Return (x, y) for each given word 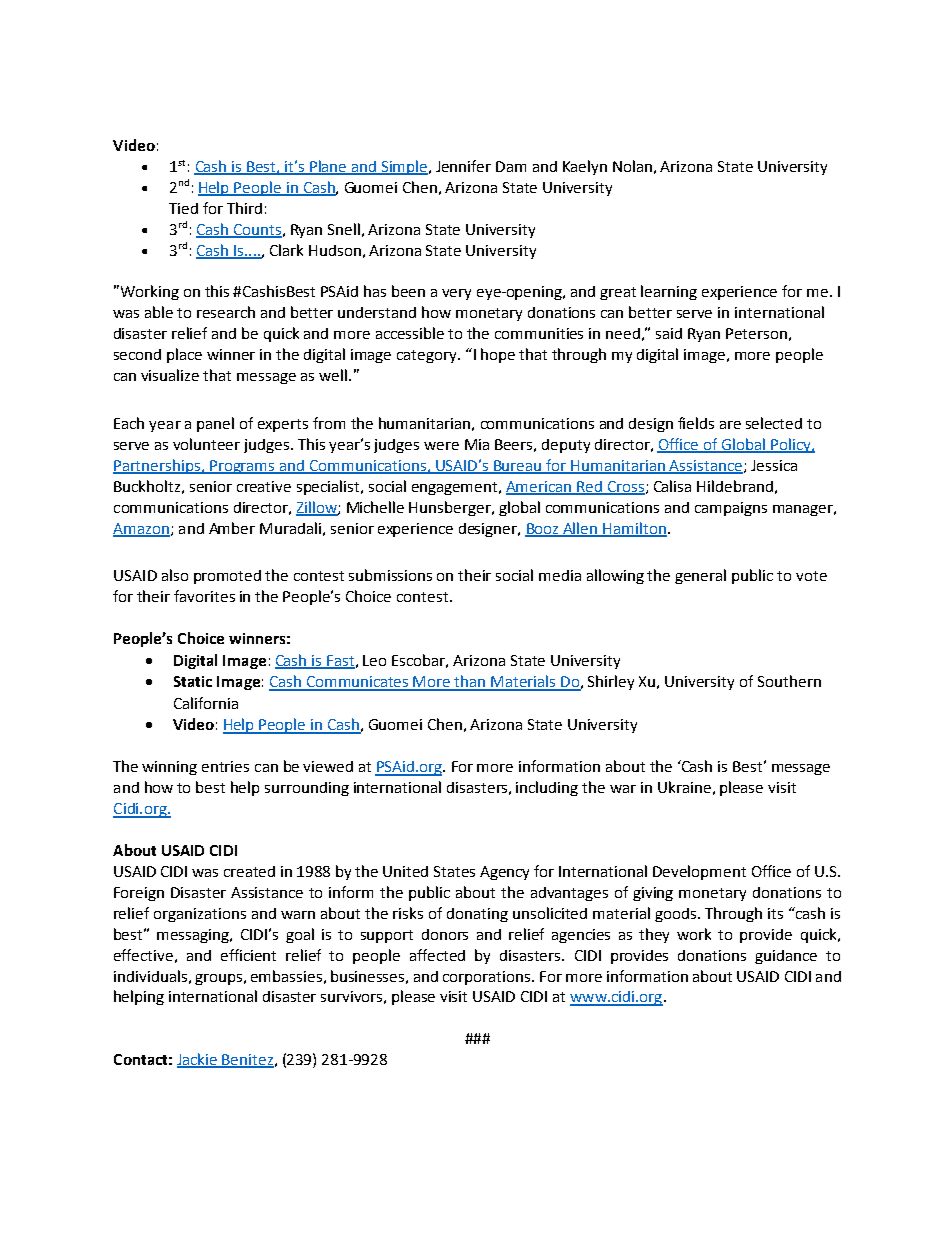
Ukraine (684, 787)
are (730, 425)
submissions (390, 575)
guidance (786, 957)
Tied (183, 208)
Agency (504, 873)
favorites (204, 596)
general (700, 576)
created (249, 871)
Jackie (198, 1060)
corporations (488, 978)
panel (215, 424)
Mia (477, 444)
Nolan (632, 166)
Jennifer (463, 166)
